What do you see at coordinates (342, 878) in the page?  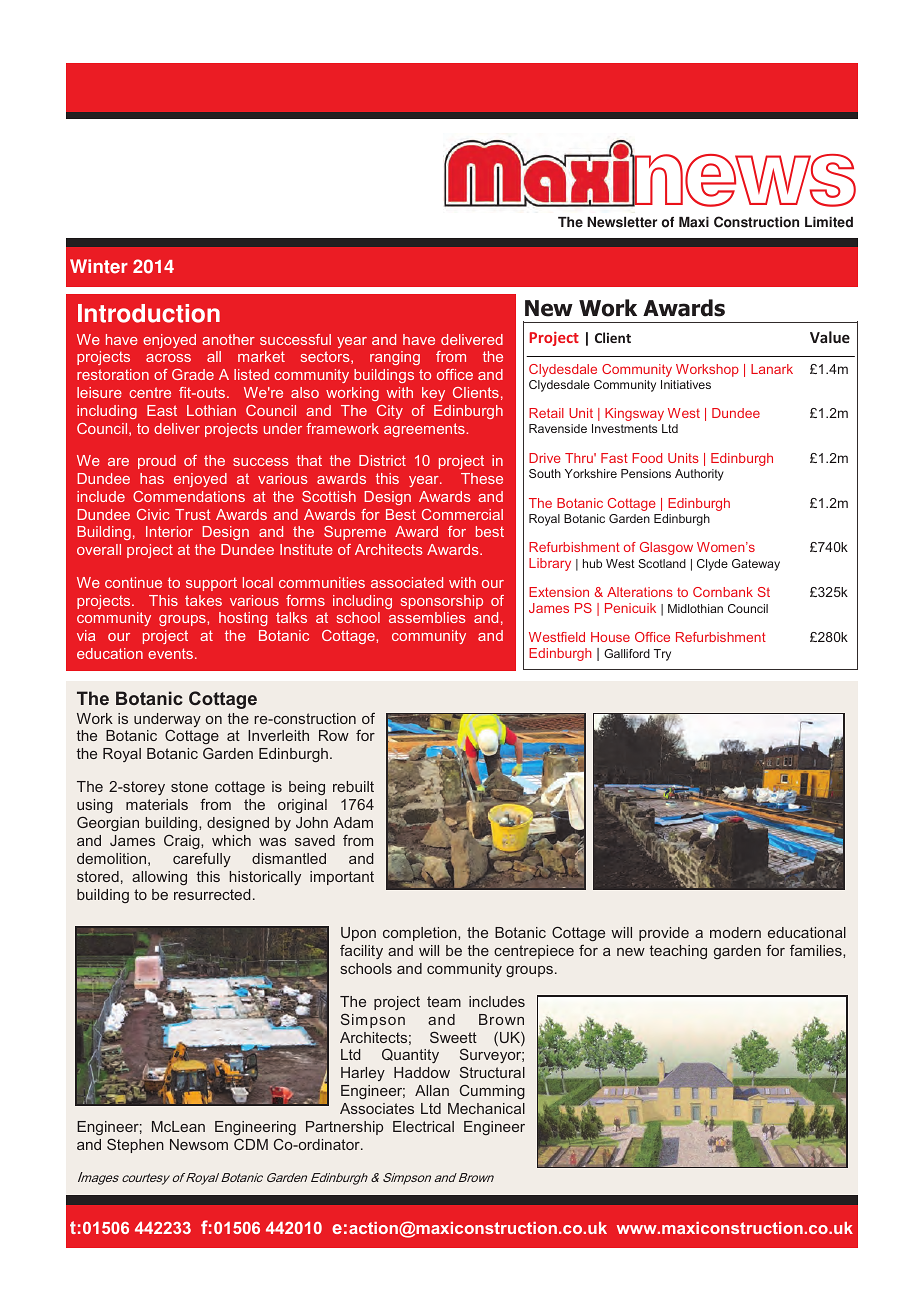 I see `important` at bounding box center [342, 878].
